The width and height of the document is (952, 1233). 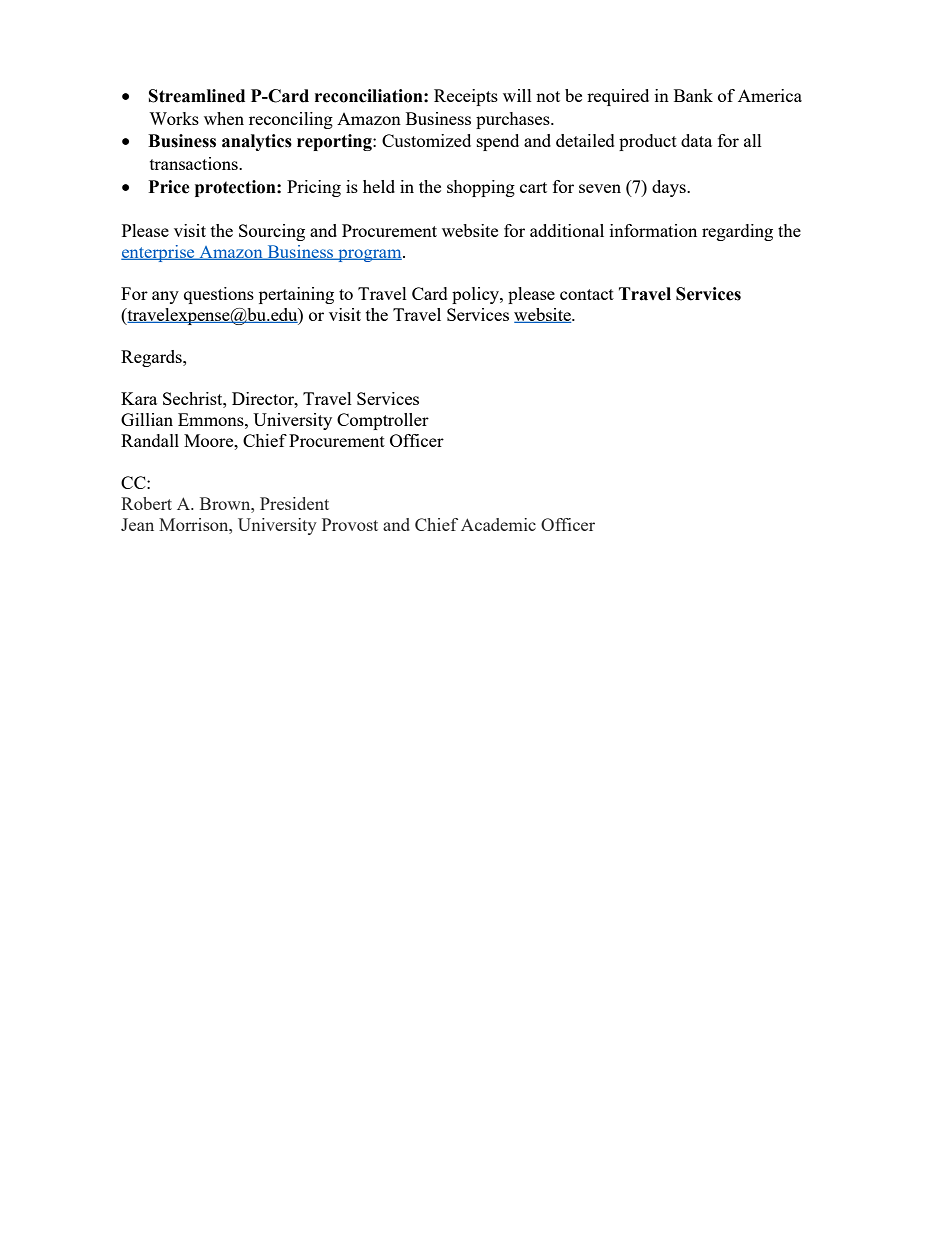 I want to click on when, so click(x=224, y=118).
